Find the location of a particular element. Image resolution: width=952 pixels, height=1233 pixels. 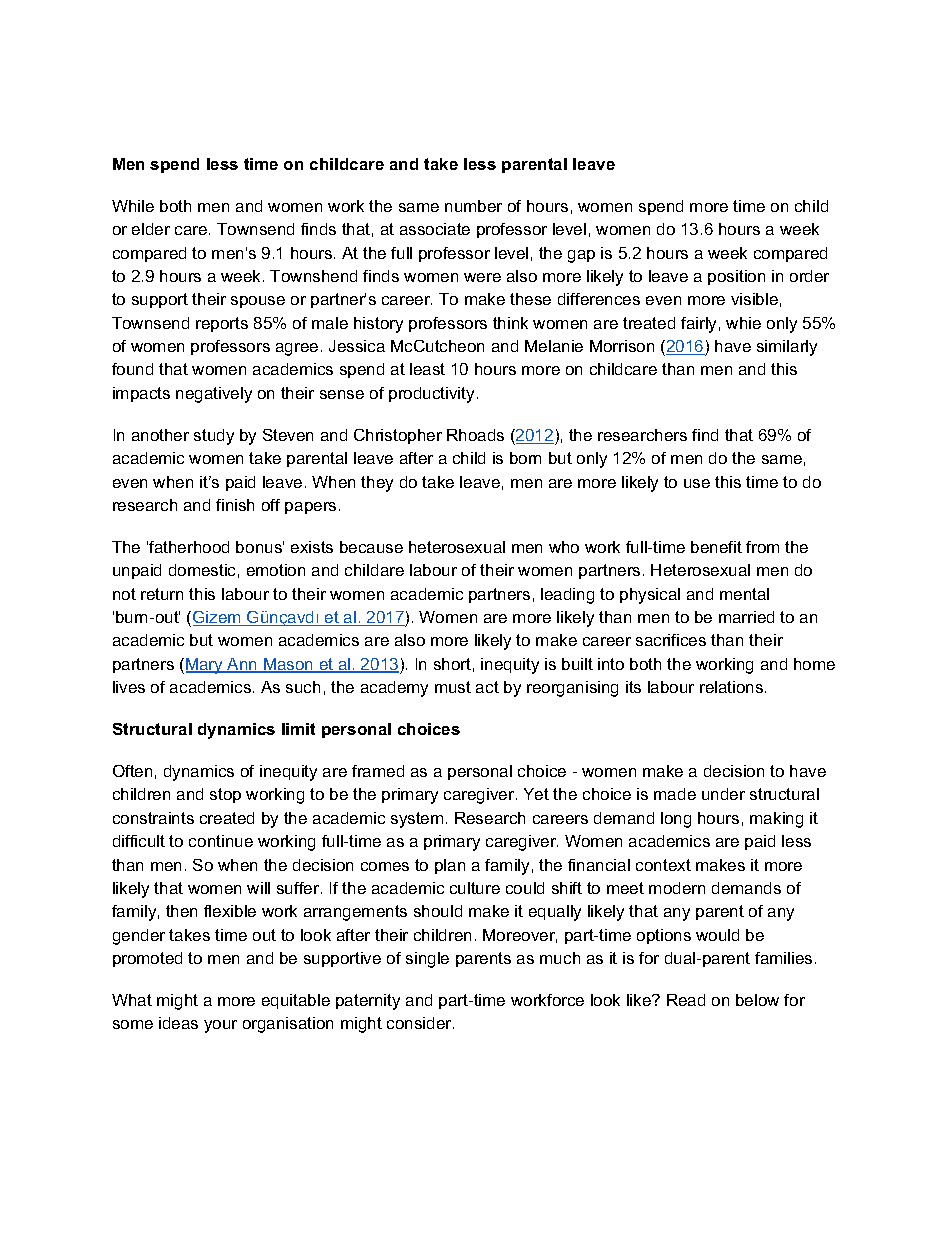

consider is located at coordinates (420, 1023).
